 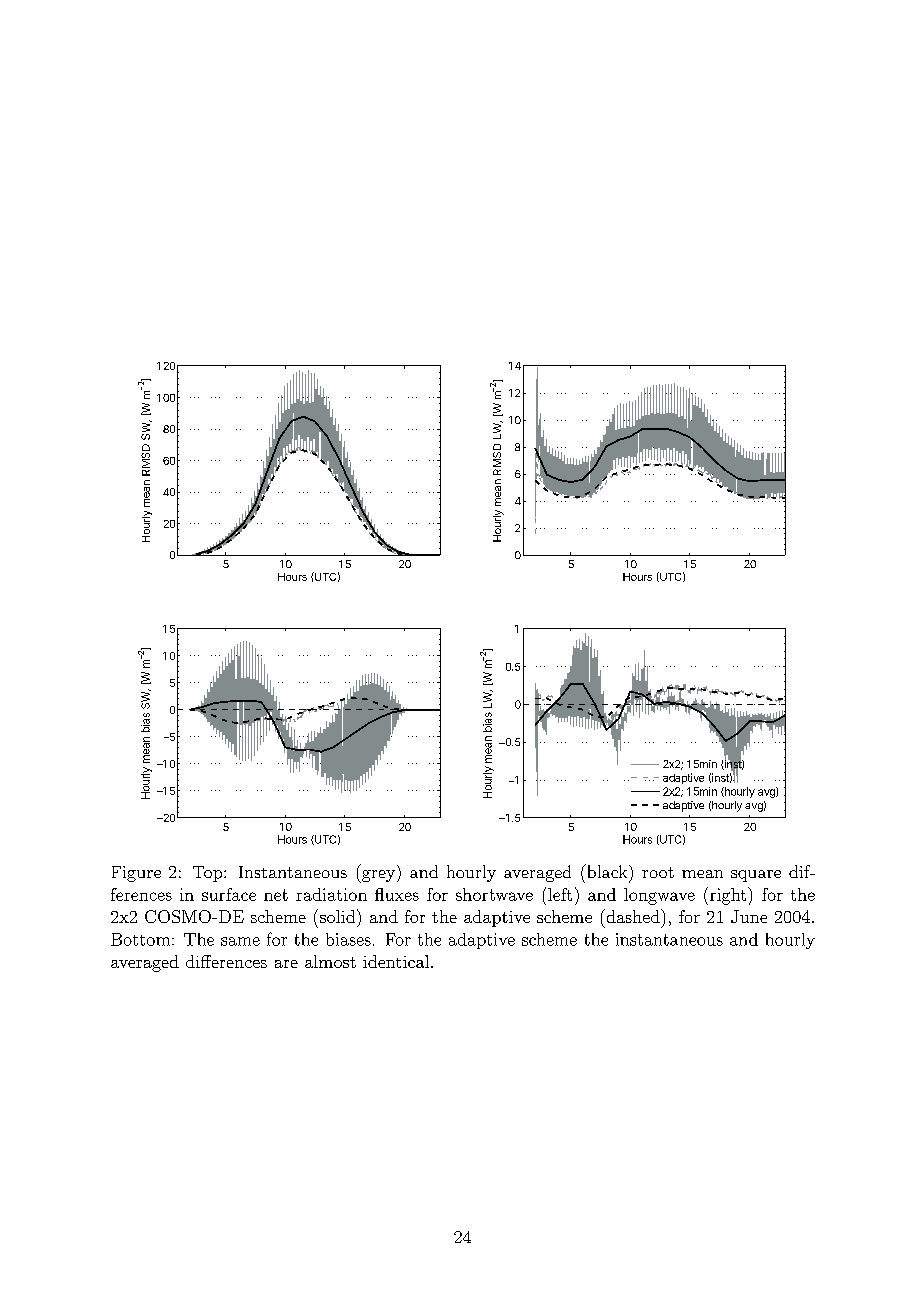 What do you see at coordinates (379, 876) in the document?
I see `grey` at bounding box center [379, 876].
